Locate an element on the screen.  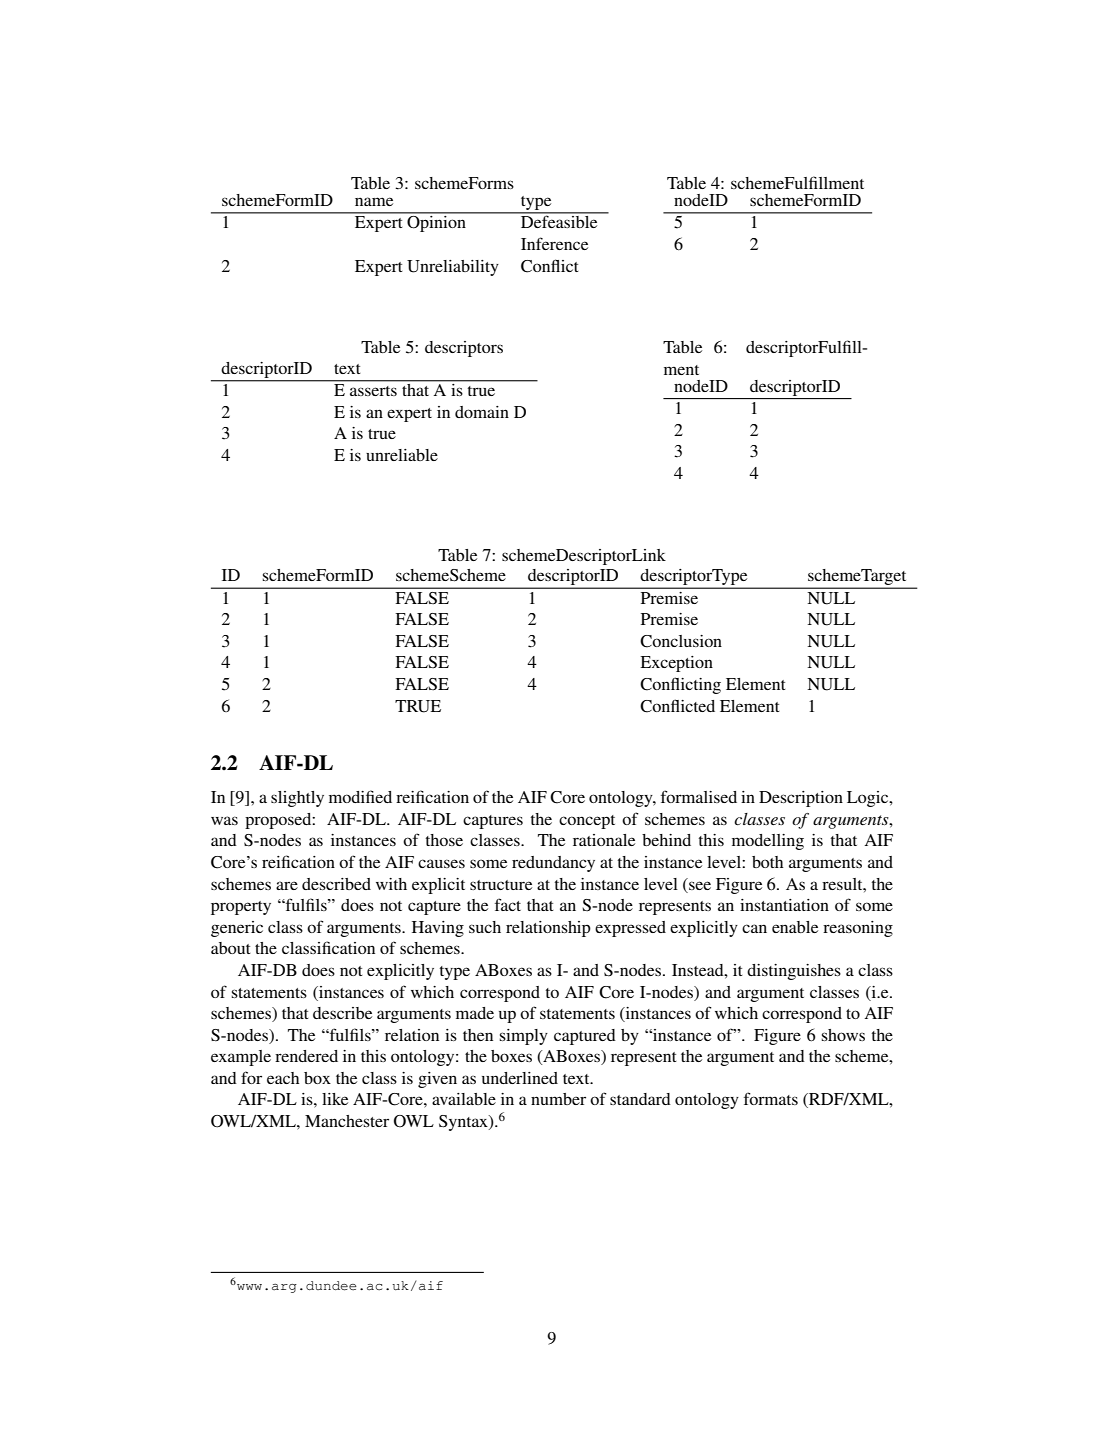
Conclusion is located at coordinates (681, 641).
